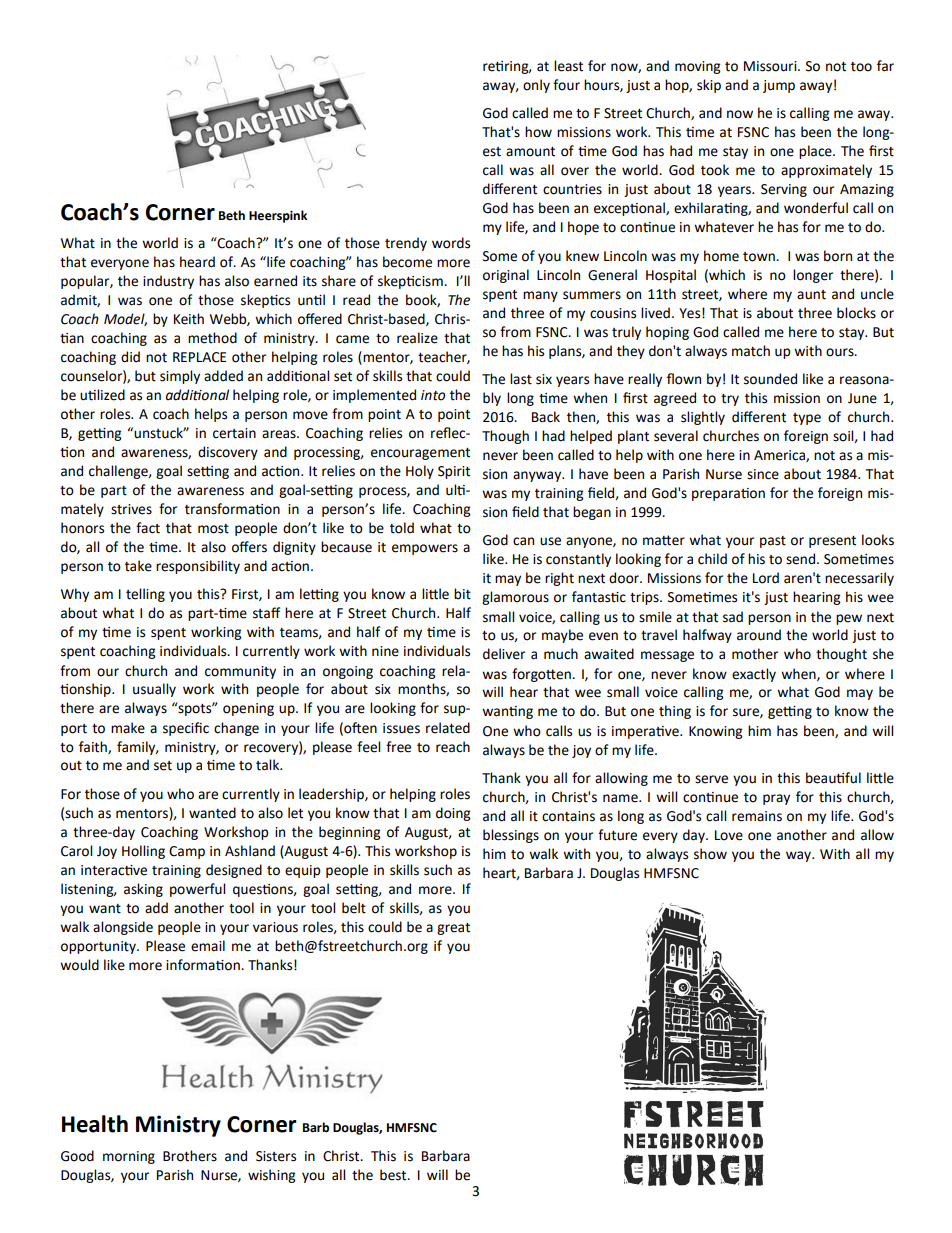  Describe the element at coordinates (129, 1157) in the screenshot. I see `morning` at that location.
